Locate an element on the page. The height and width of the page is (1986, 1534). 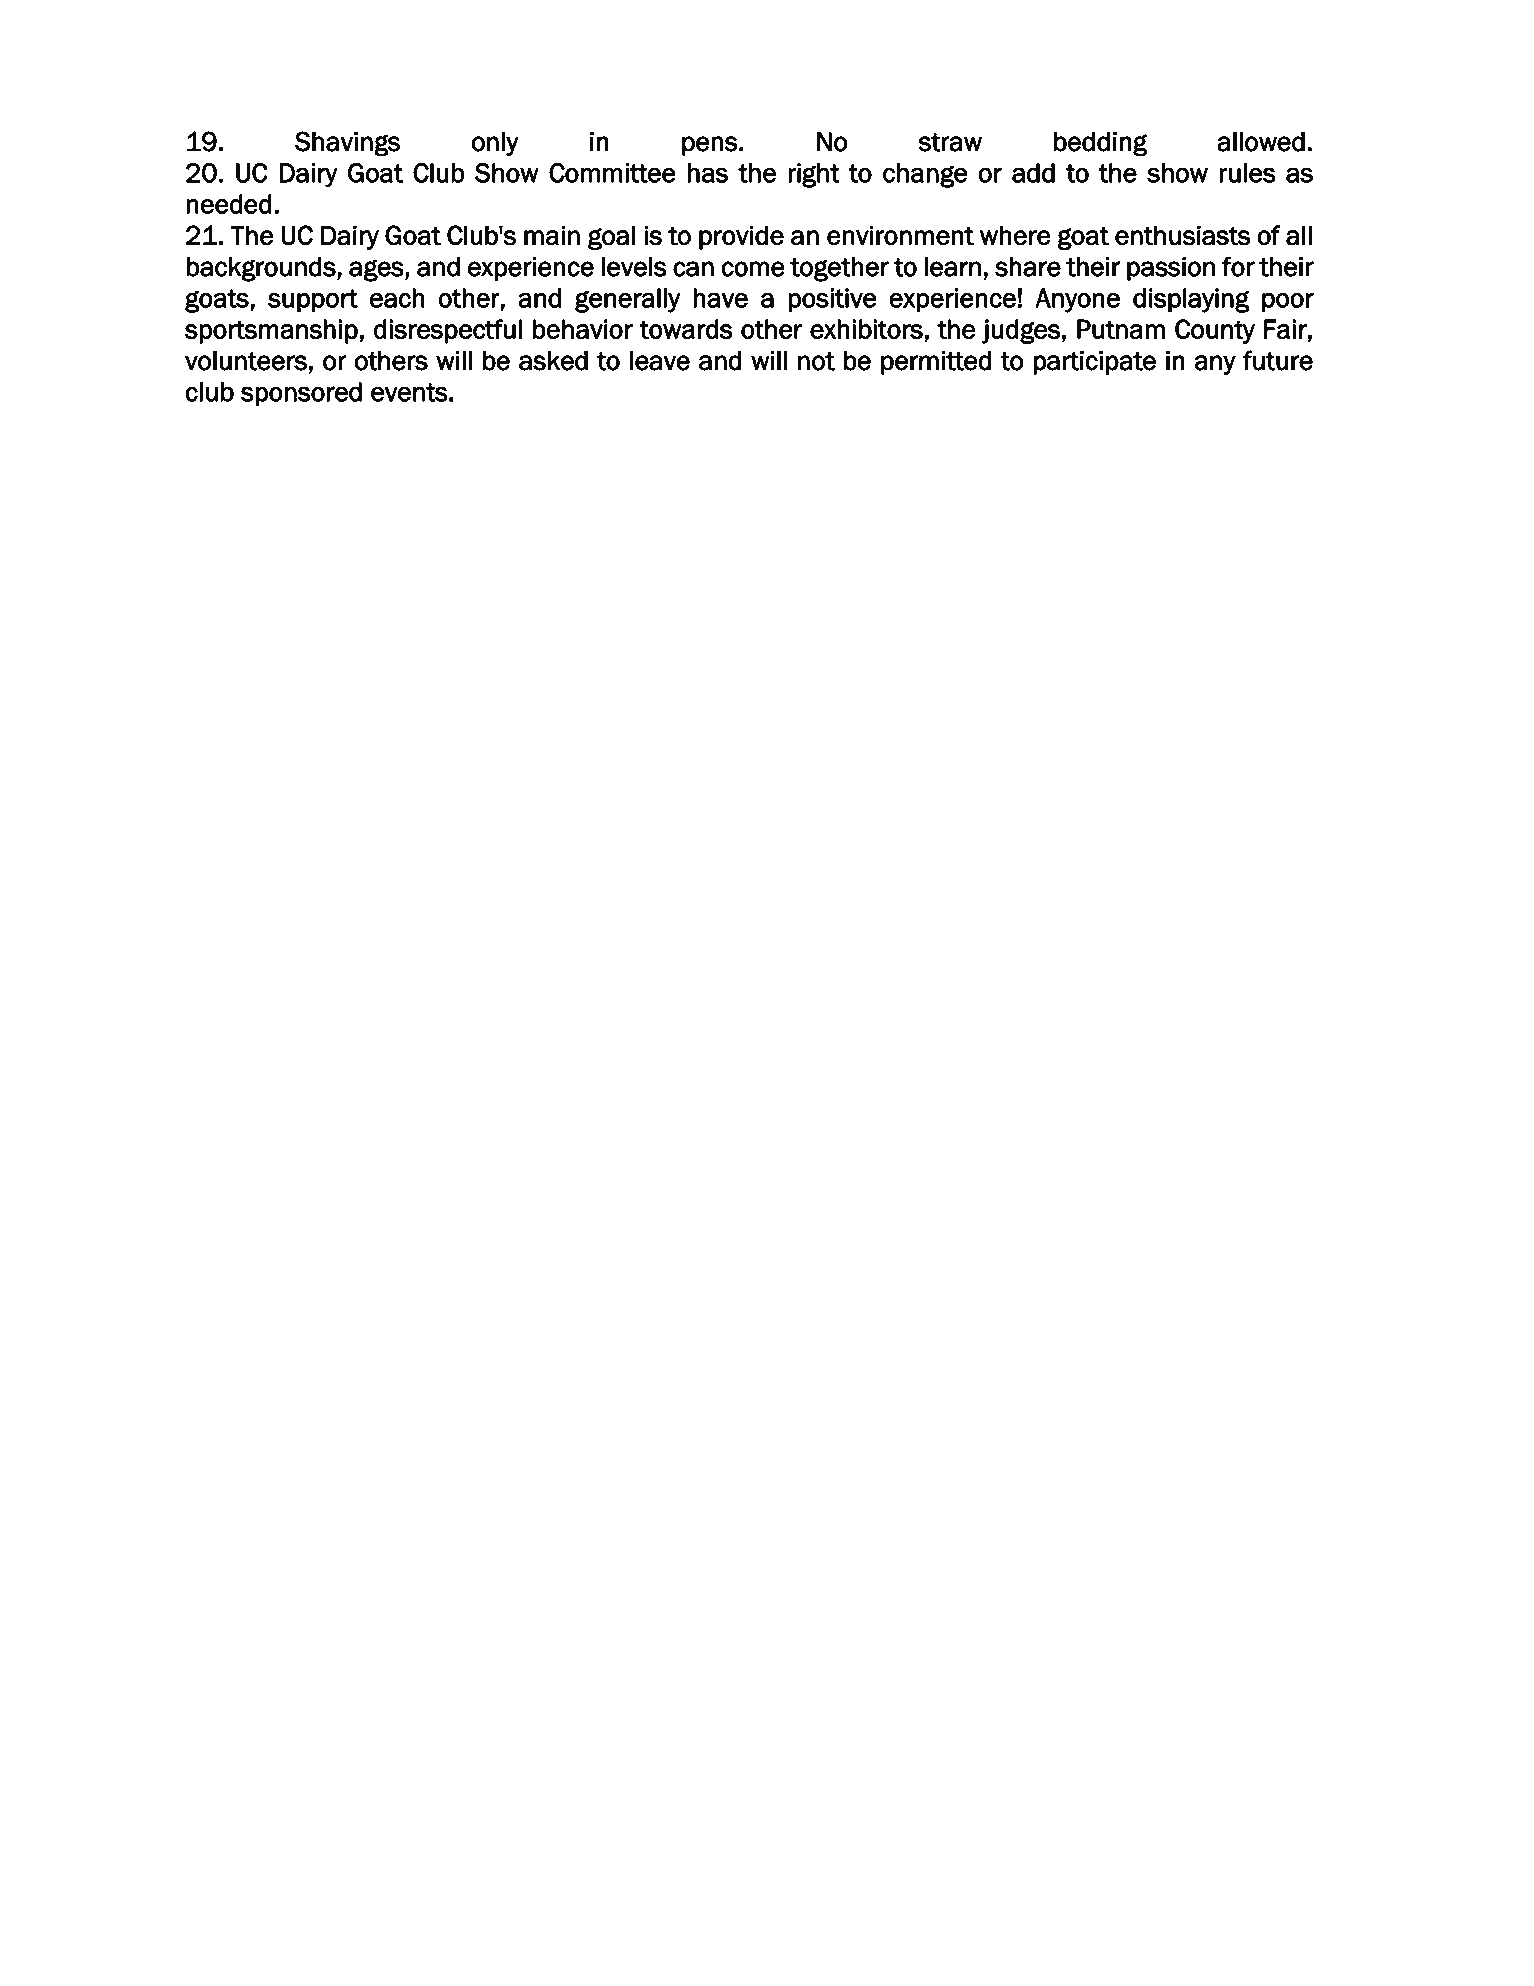
have is located at coordinates (720, 298).
